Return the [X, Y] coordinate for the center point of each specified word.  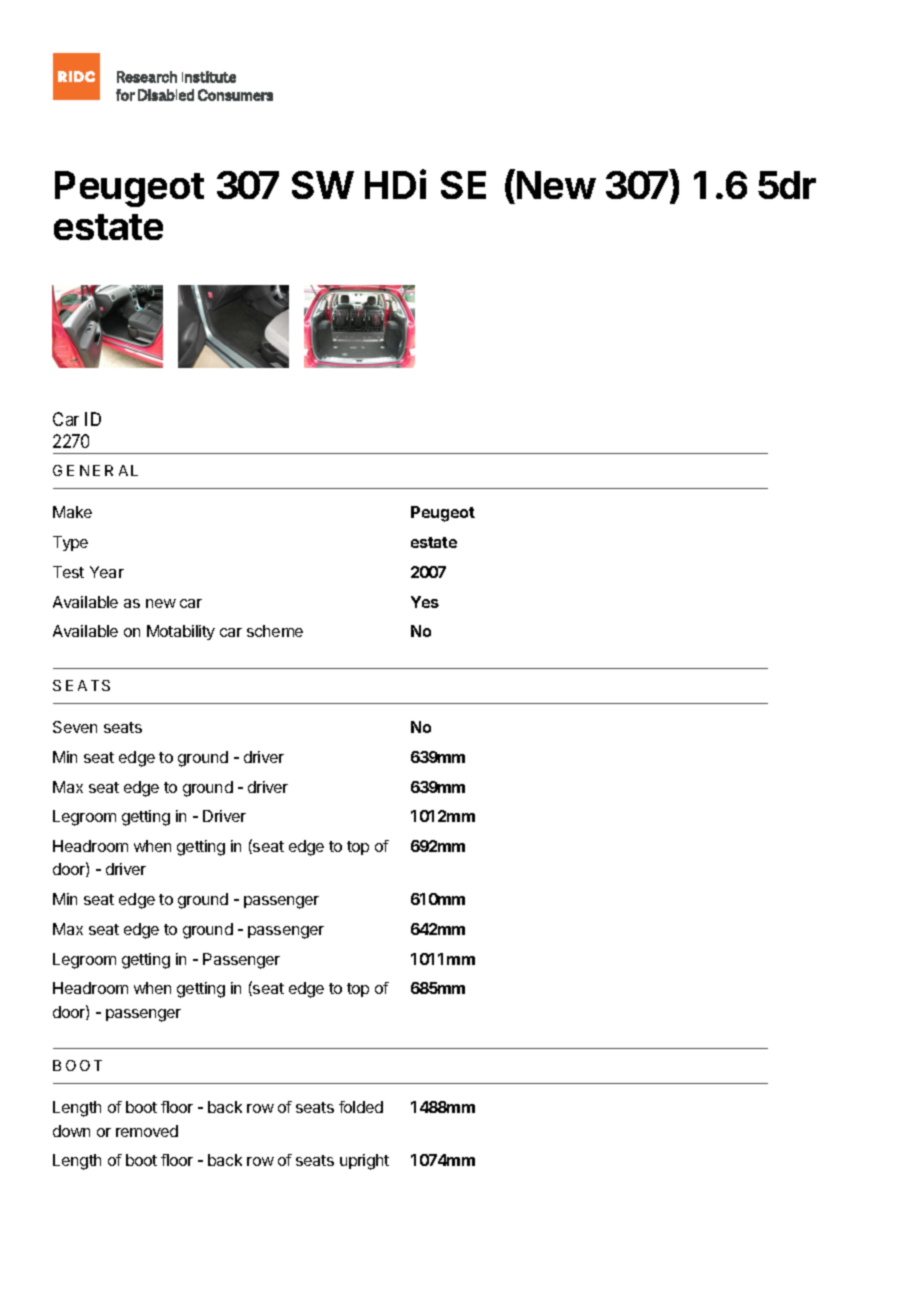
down [71, 1131]
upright [364, 1162]
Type [70, 543]
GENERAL [95, 470]
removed [147, 1131]
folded [361, 1107]
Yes [425, 602]
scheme [275, 631]
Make [72, 512]
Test [68, 572]
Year [107, 572]
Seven [75, 727]
